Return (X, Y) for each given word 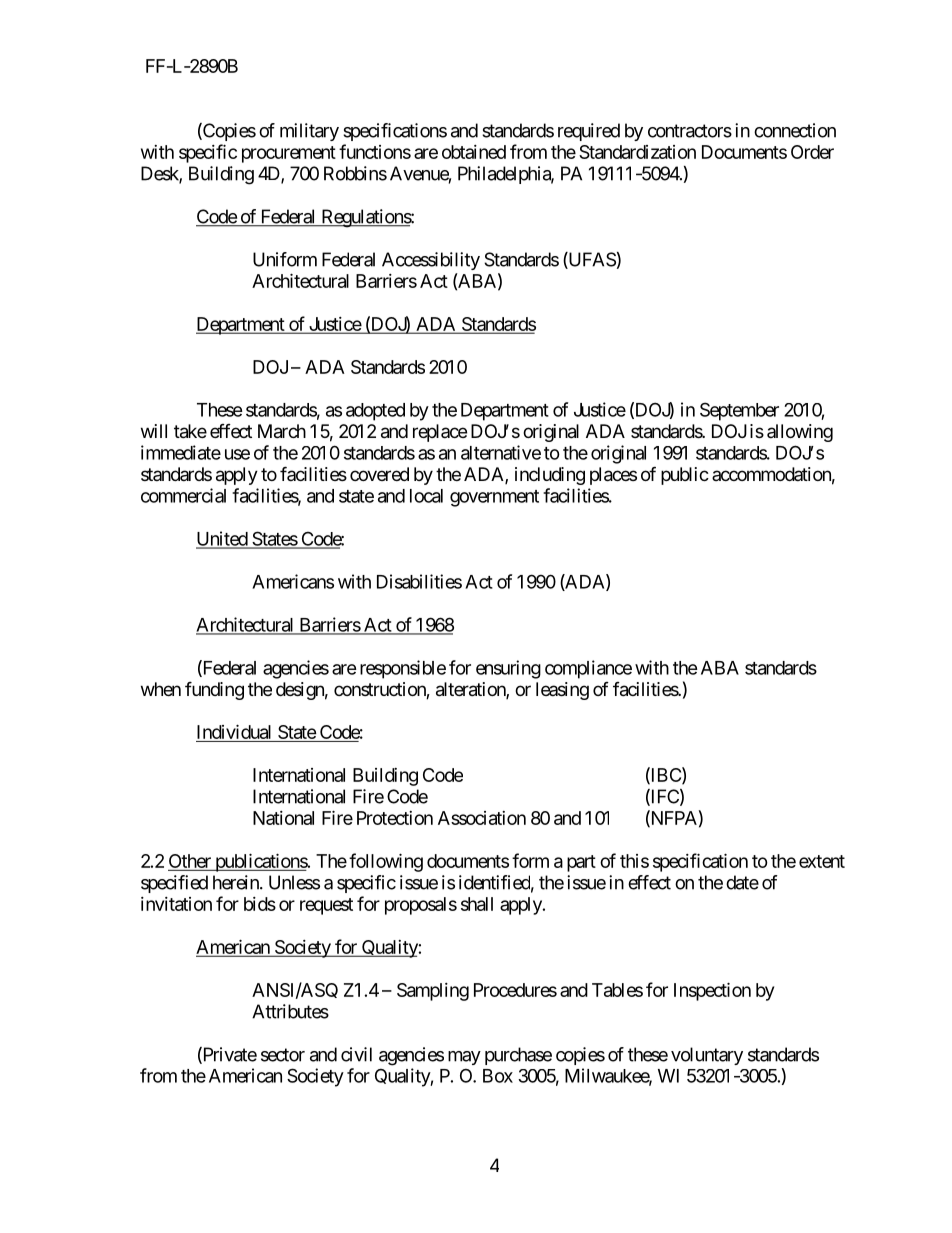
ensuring (508, 669)
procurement (289, 154)
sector (283, 1055)
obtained (474, 152)
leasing (562, 691)
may (464, 1058)
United (222, 539)
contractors (690, 131)
